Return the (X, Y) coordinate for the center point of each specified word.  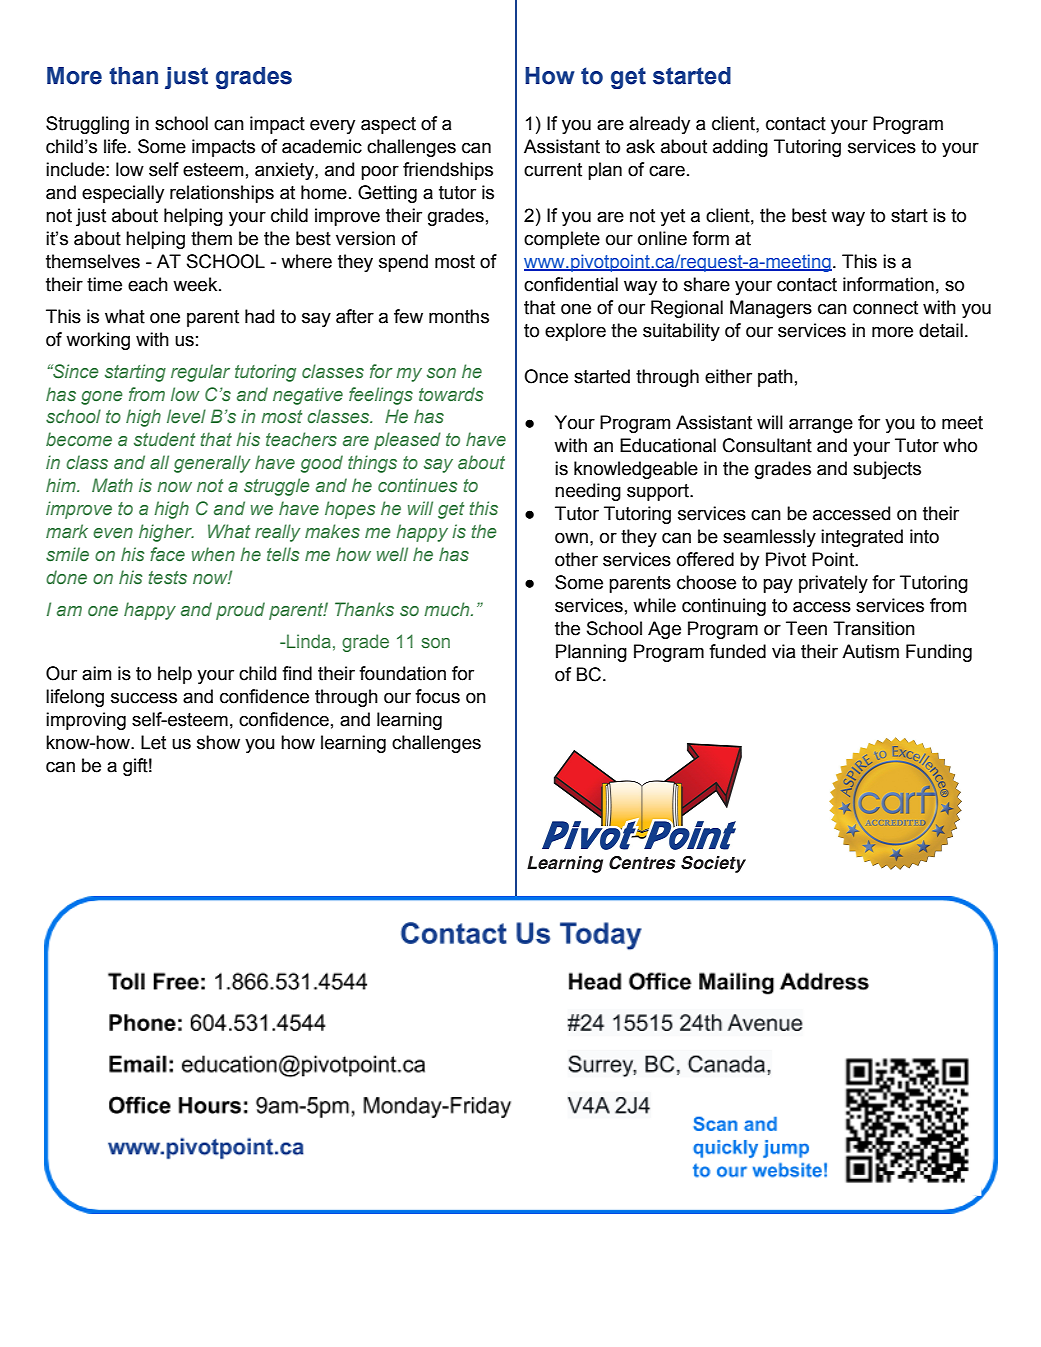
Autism (870, 651)
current (553, 170)
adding (740, 148)
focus (437, 696)
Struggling (87, 125)
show (218, 742)
